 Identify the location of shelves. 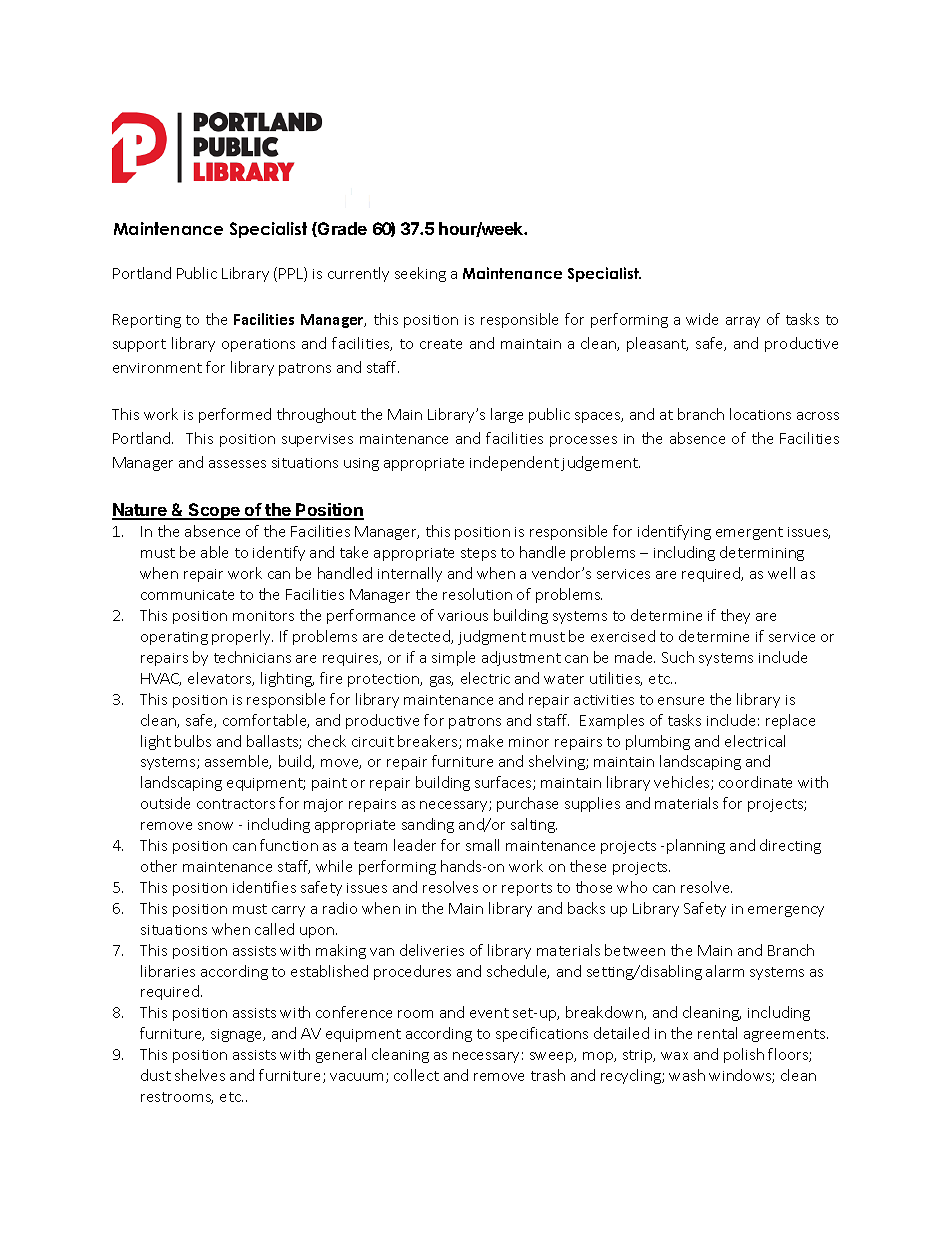
(200, 1075).
